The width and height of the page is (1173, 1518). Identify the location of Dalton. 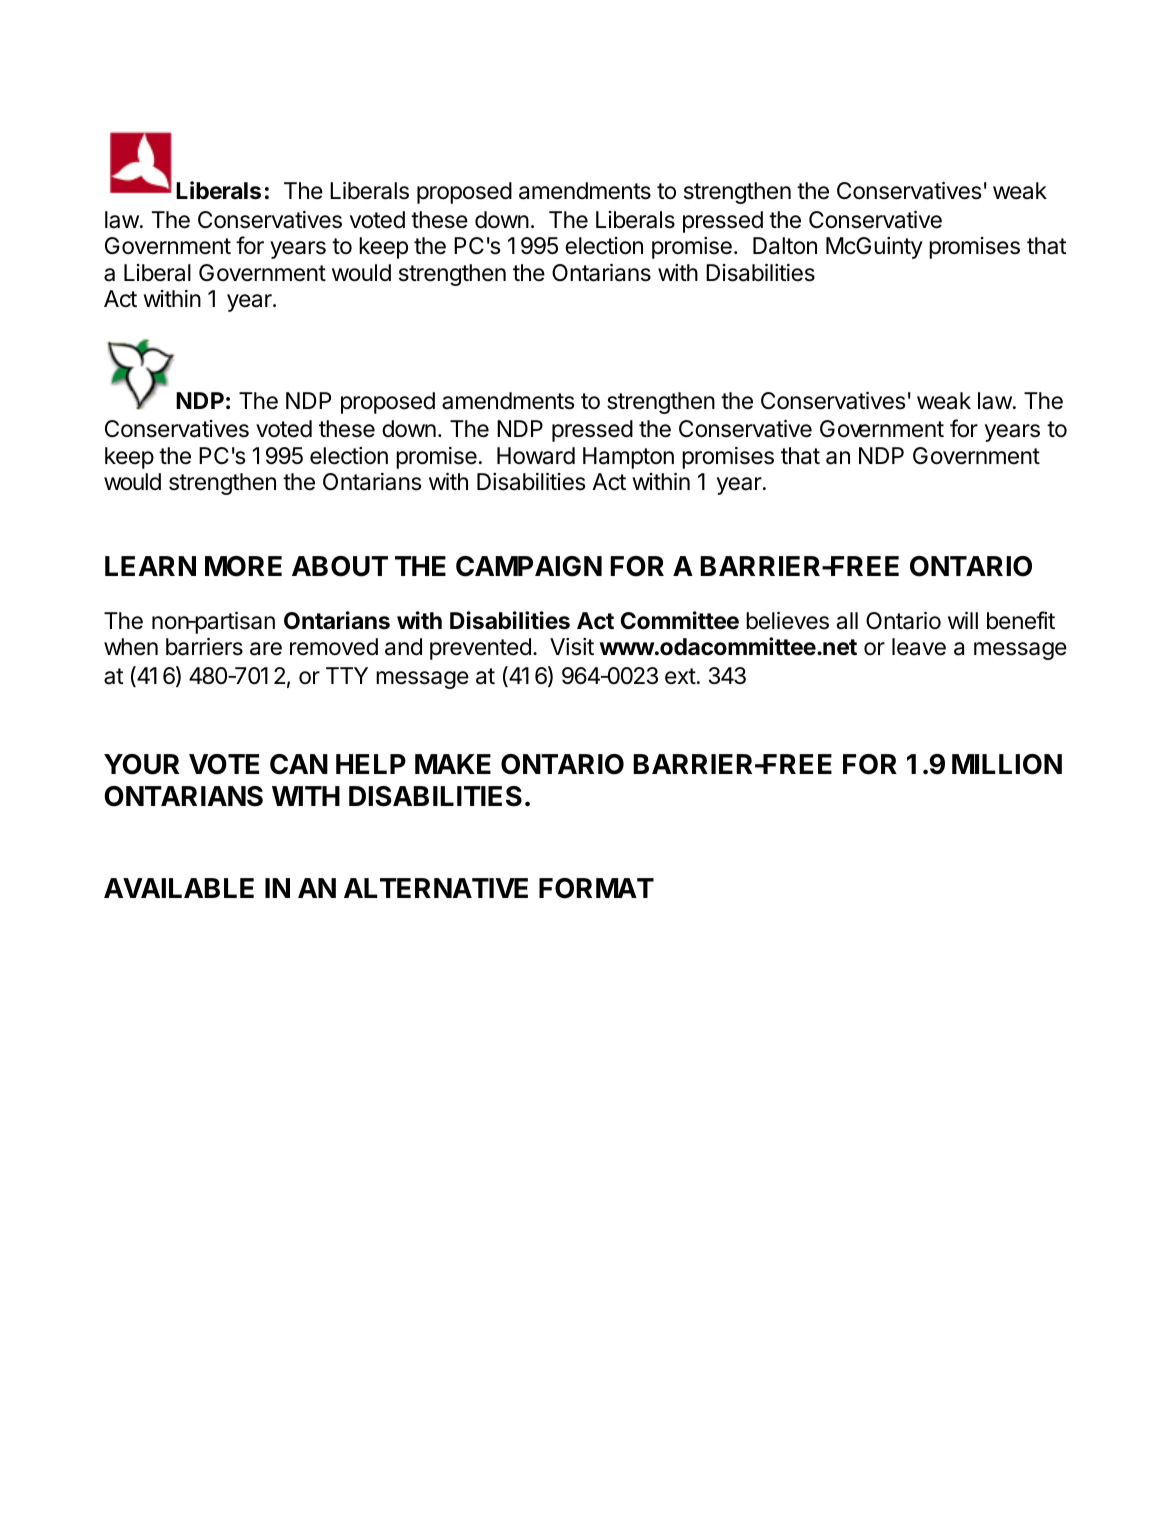
(785, 246).
